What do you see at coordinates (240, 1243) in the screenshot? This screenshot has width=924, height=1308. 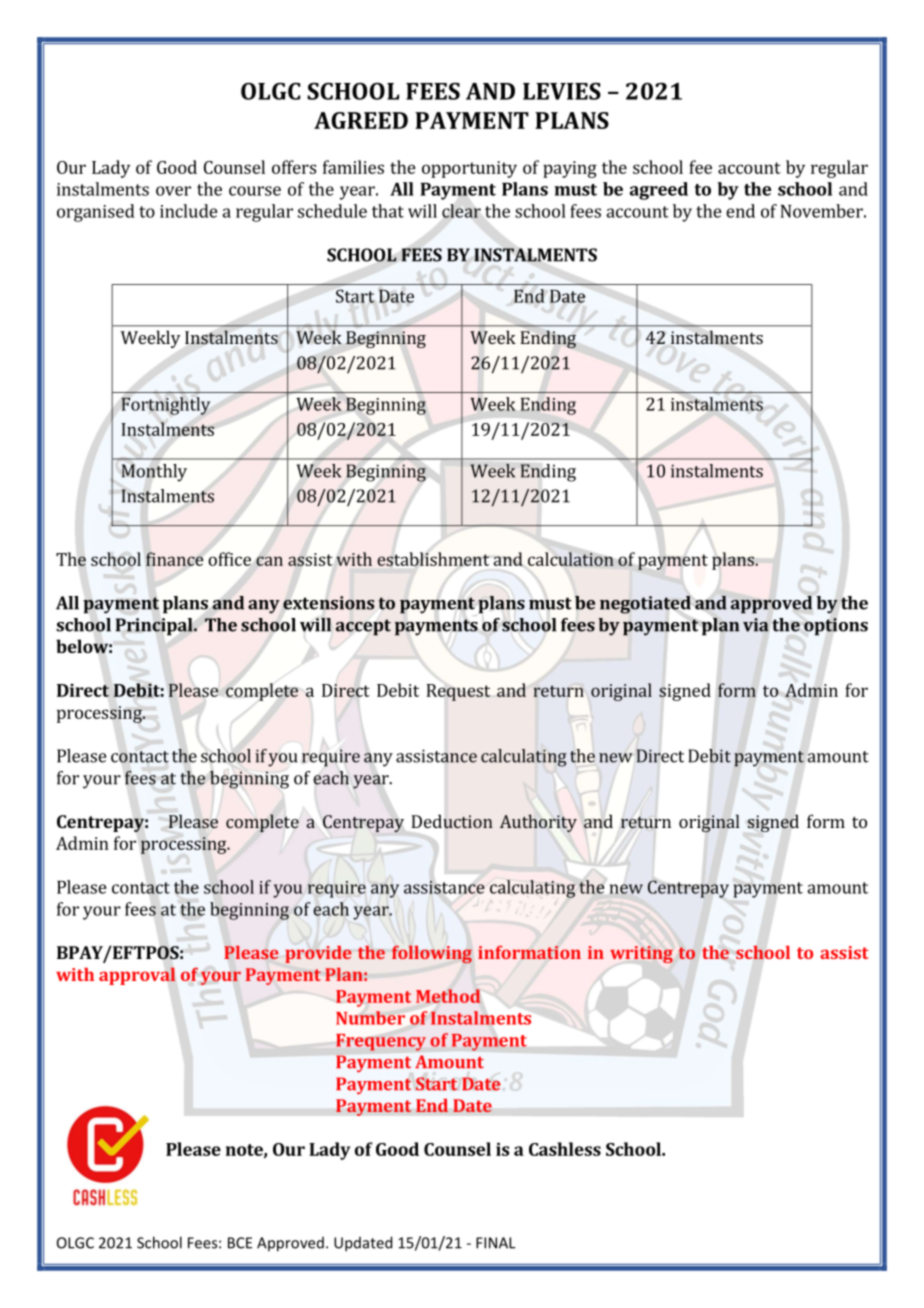 I see `BCE` at bounding box center [240, 1243].
